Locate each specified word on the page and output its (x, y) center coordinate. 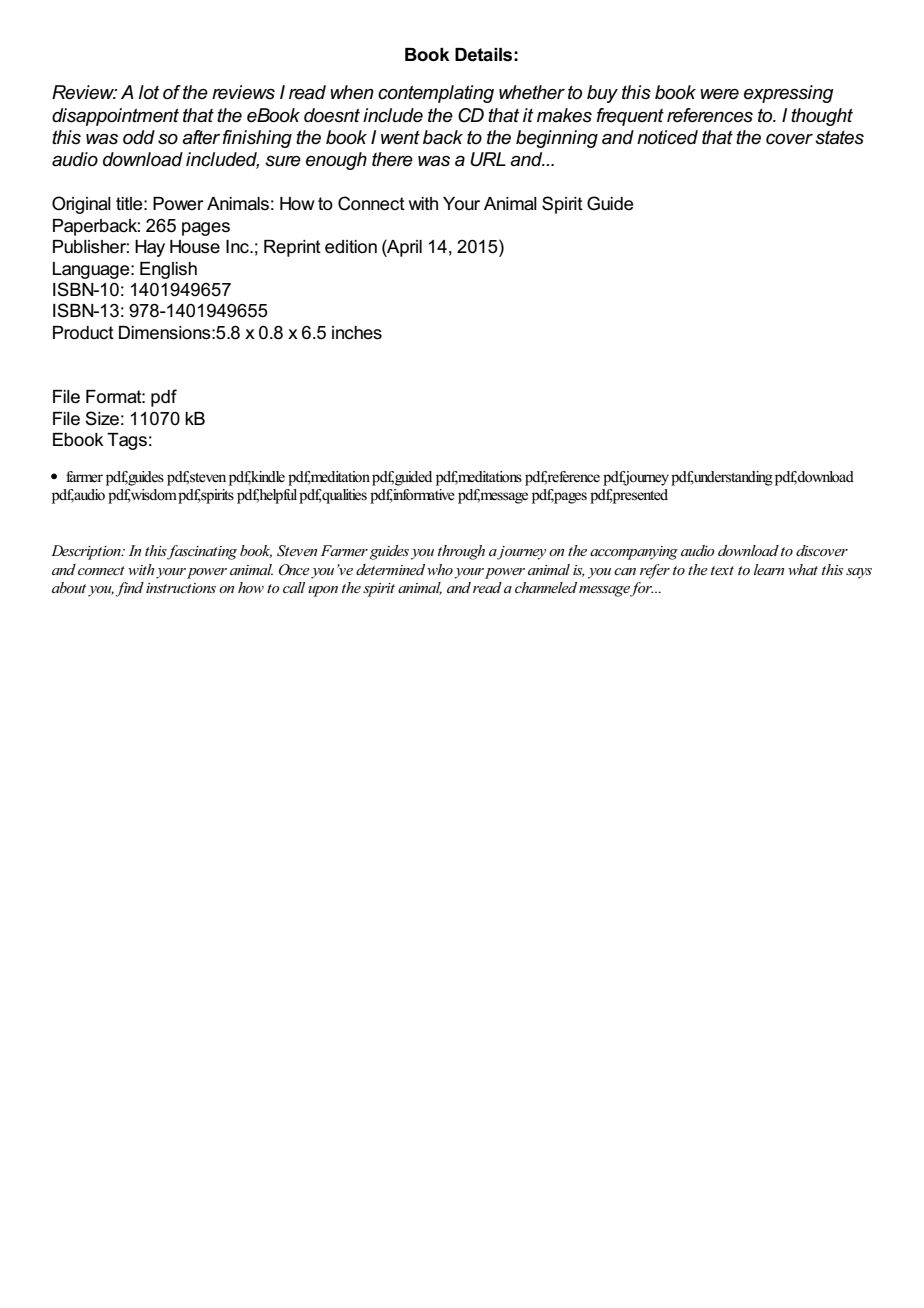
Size (102, 418)
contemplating (436, 94)
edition (351, 247)
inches (357, 333)
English (168, 270)
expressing (789, 94)
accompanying (634, 553)
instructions (181, 588)
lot (149, 92)
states (839, 137)
